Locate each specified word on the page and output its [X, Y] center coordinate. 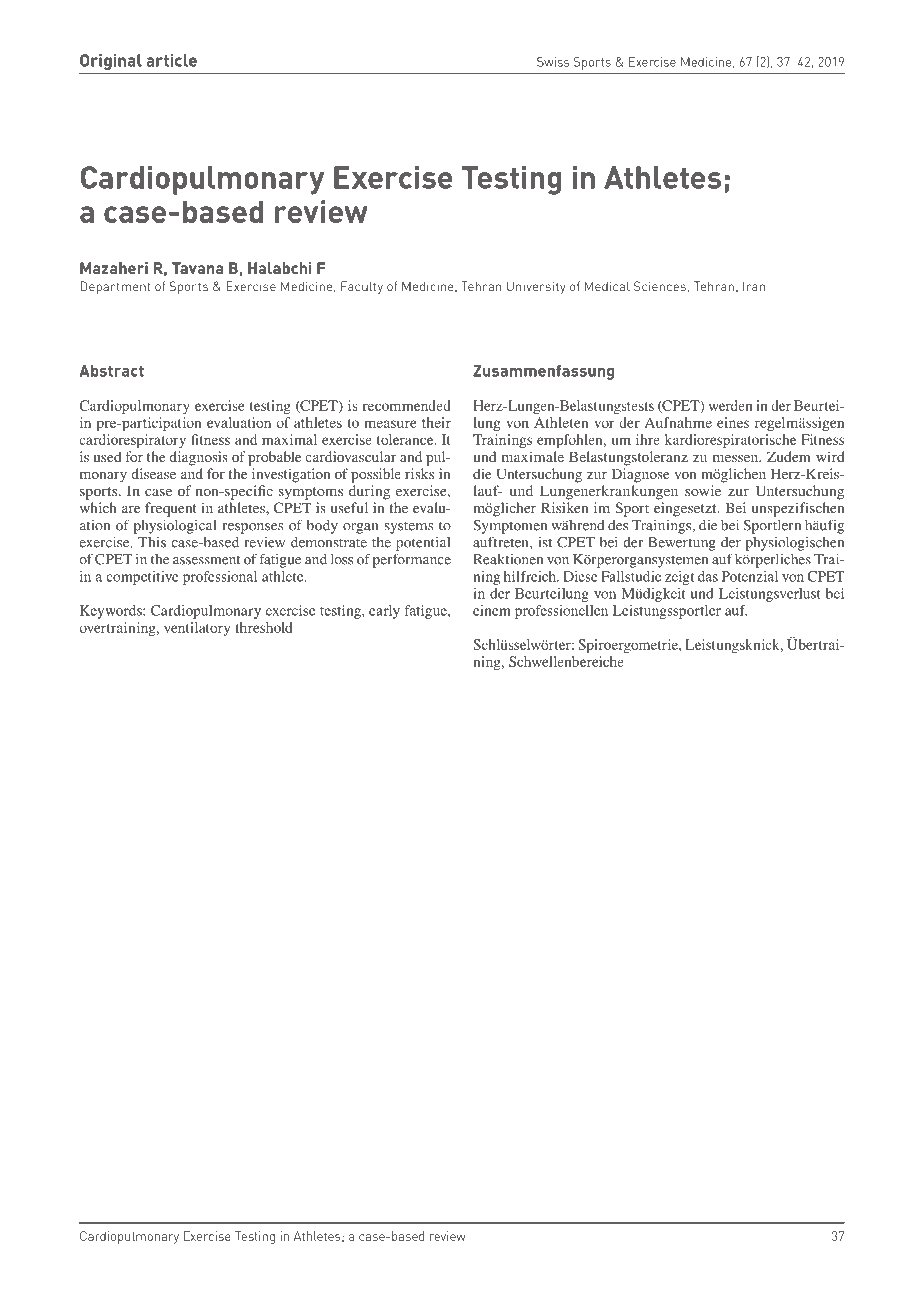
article [171, 60]
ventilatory [197, 629]
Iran [754, 286]
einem [492, 610]
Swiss [553, 62]
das [708, 576]
